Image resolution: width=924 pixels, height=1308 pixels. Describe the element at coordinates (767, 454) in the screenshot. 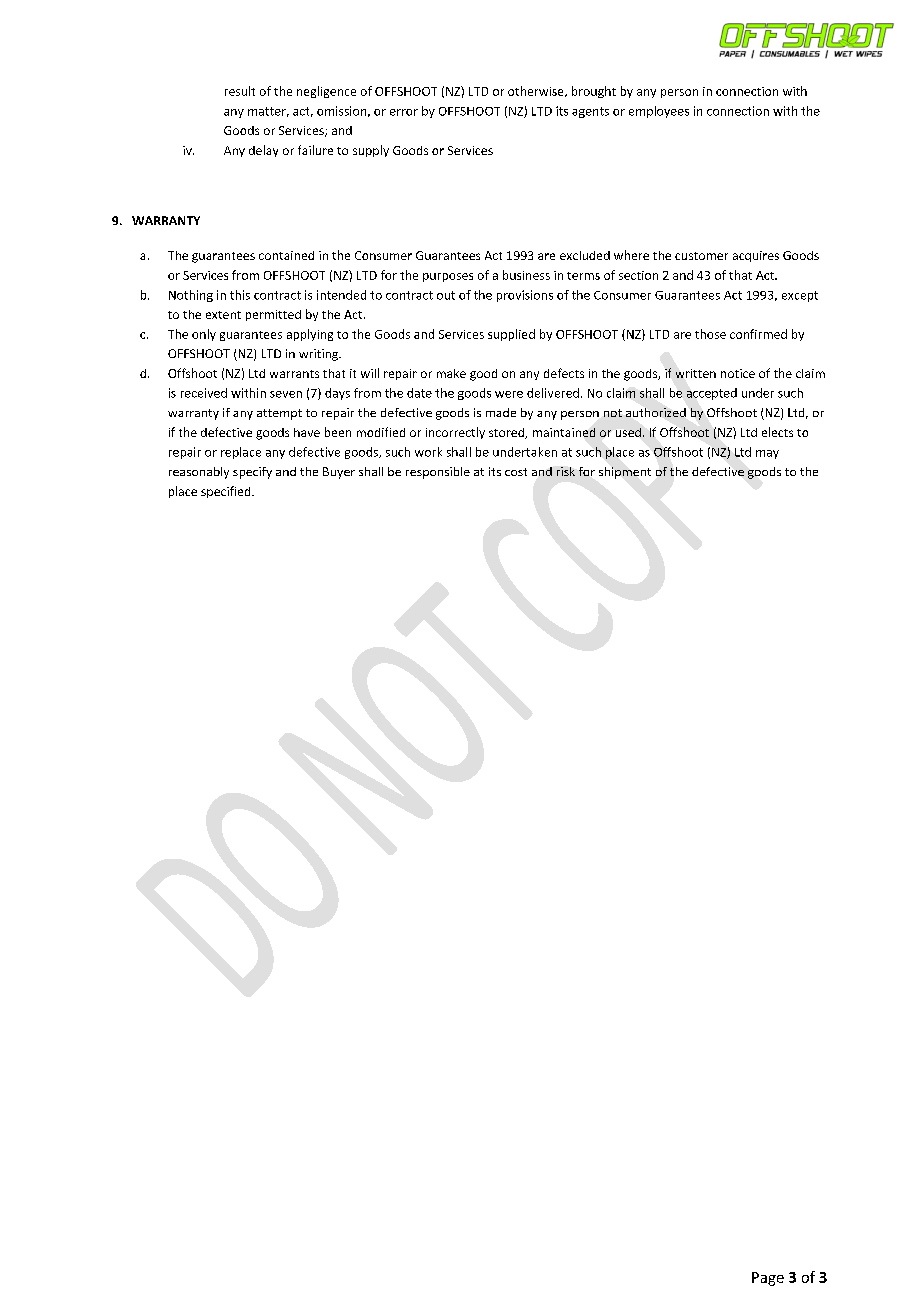

I see `may` at that location.
